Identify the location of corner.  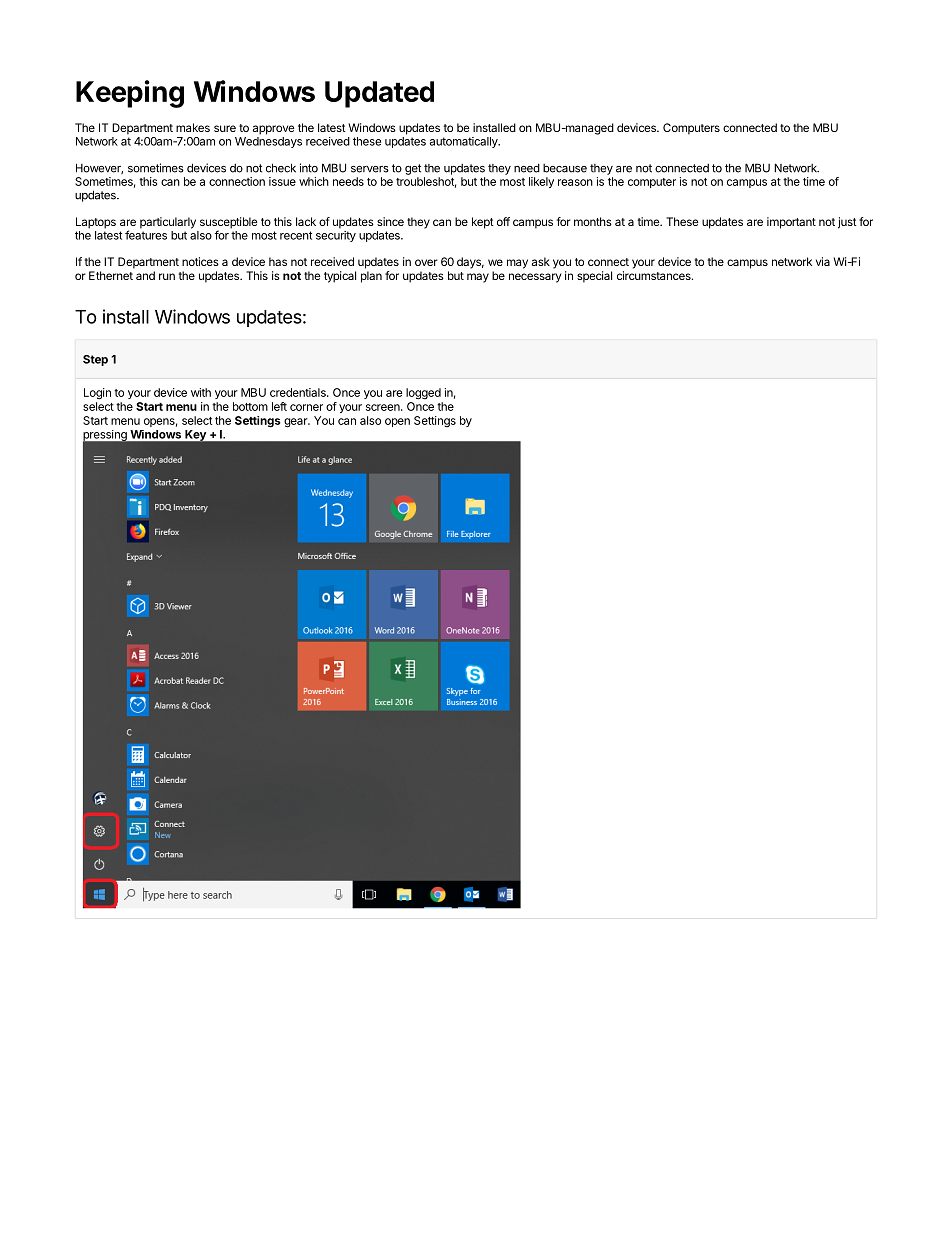
(306, 407).
